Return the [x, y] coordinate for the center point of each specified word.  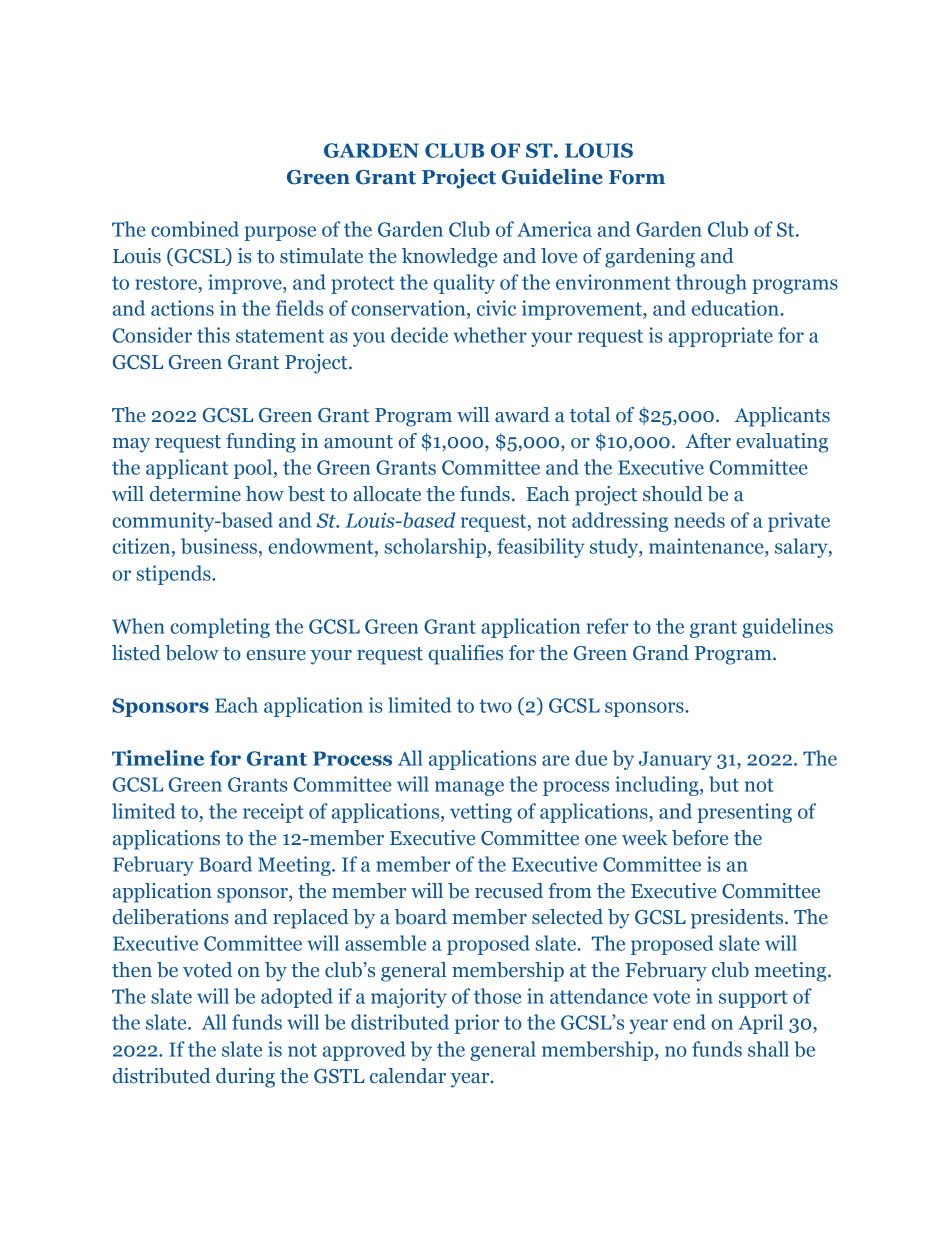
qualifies [465, 655]
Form [637, 177]
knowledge [449, 258]
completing [220, 628]
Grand [661, 653]
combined [195, 229]
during [245, 1078]
